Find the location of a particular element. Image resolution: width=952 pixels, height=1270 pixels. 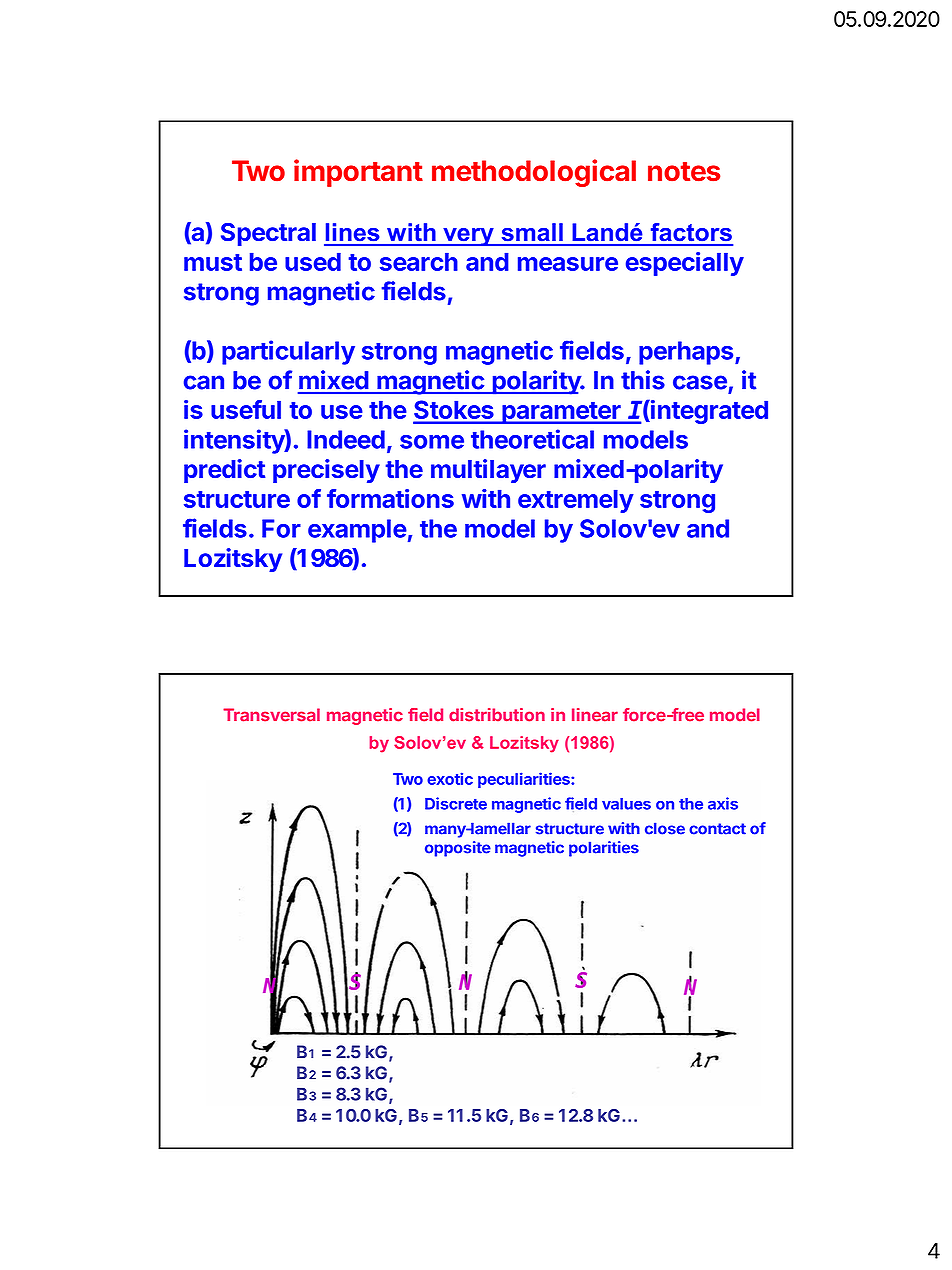

Transversal is located at coordinates (271, 715).
